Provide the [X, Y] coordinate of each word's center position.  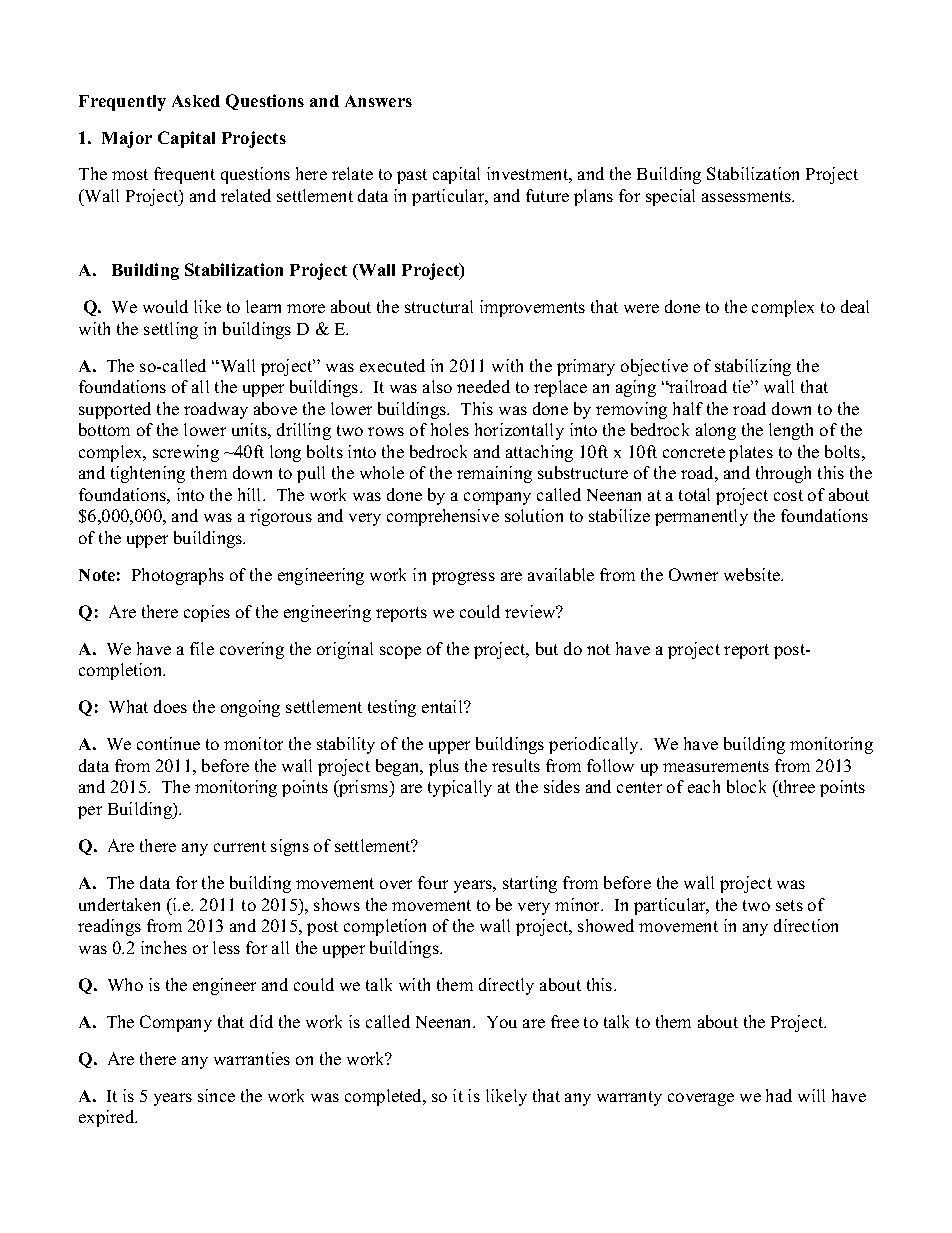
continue [168, 743]
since [216, 1095]
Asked [196, 101]
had [779, 1095]
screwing [186, 453]
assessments [748, 196]
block [746, 786]
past [412, 176]
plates [751, 453]
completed [385, 1097]
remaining [494, 474]
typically [460, 788]
